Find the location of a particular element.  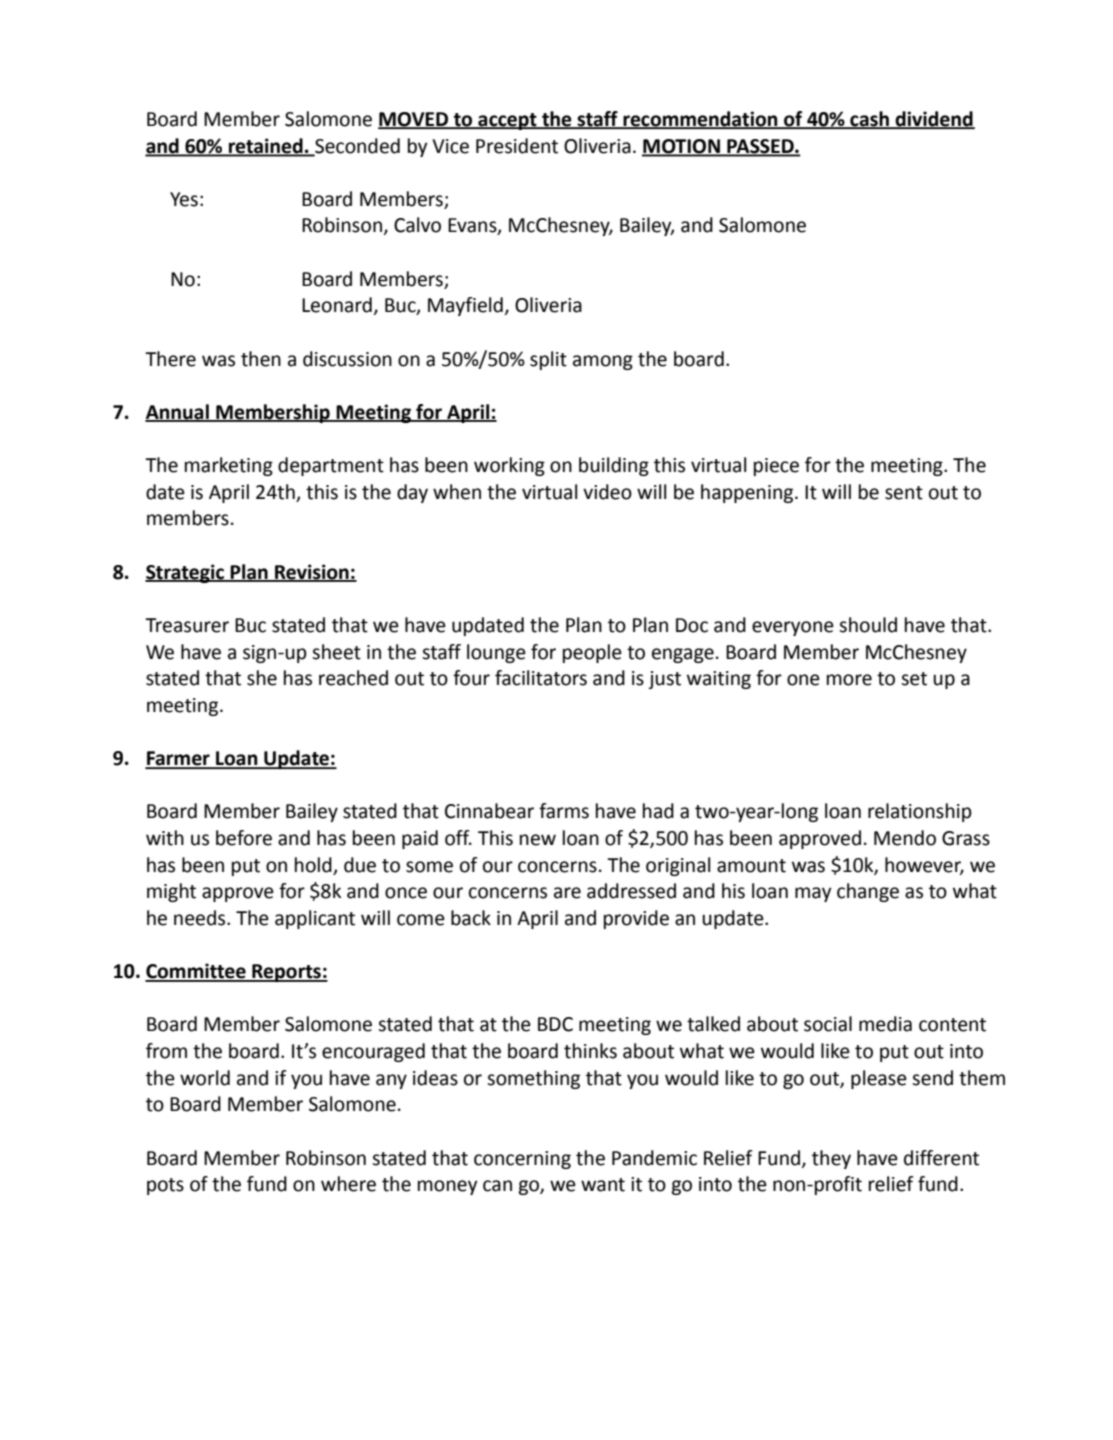

cash is located at coordinates (869, 120).
